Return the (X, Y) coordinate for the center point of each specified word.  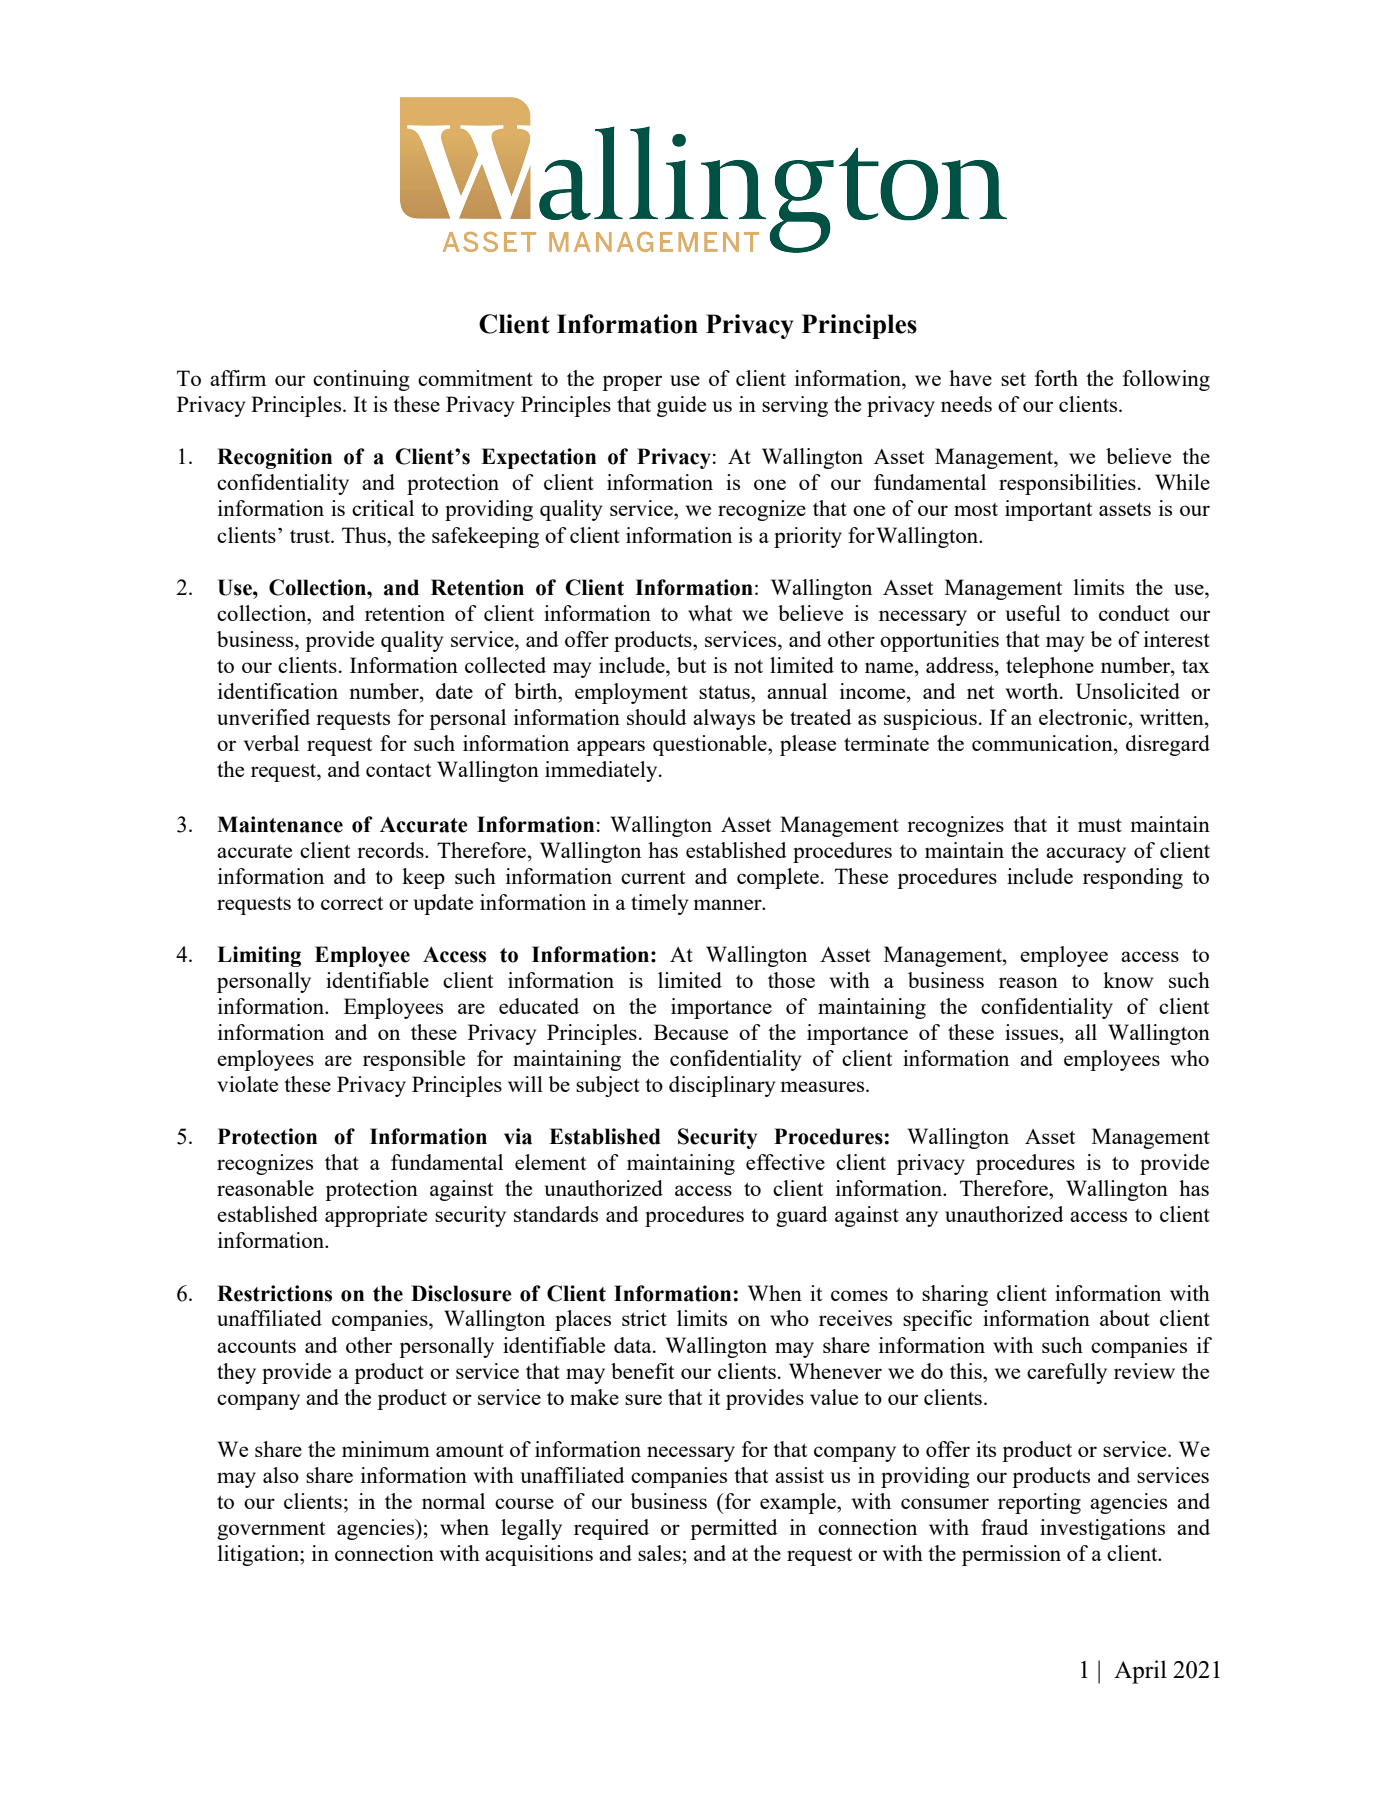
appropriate (376, 1216)
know (1128, 980)
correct (352, 903)
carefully (1067, 1373)
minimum (386, 1449)
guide (681, 406)
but (691, 665)
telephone (1050, 667)
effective (785, 1162)
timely (659, 904)
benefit (642, 1371)
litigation (259, 1555)
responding (1133, 878)
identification (278, 691)
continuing (361, 380)
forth (1056, 378)
